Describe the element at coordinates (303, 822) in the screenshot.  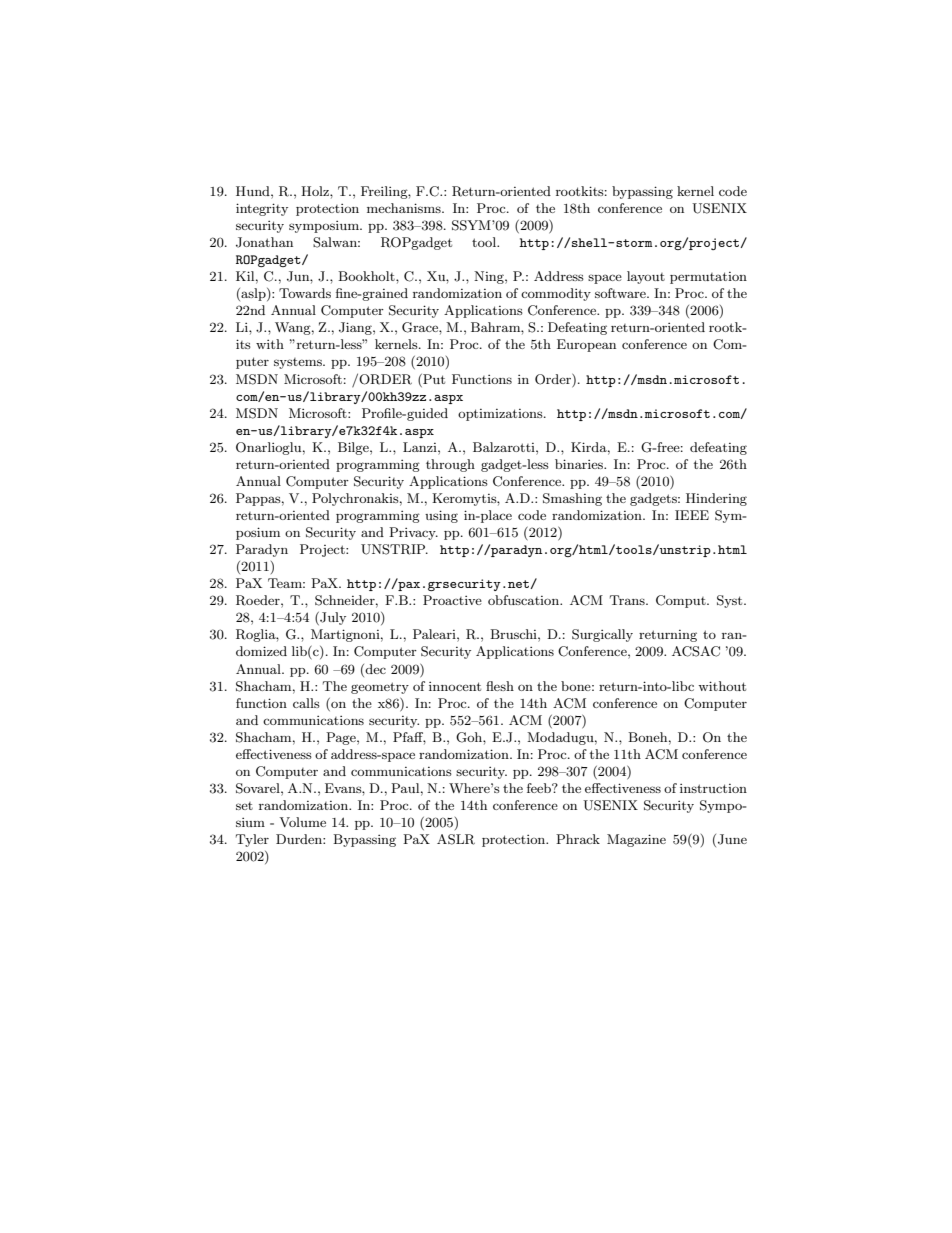
I see `Volume` at that location.
